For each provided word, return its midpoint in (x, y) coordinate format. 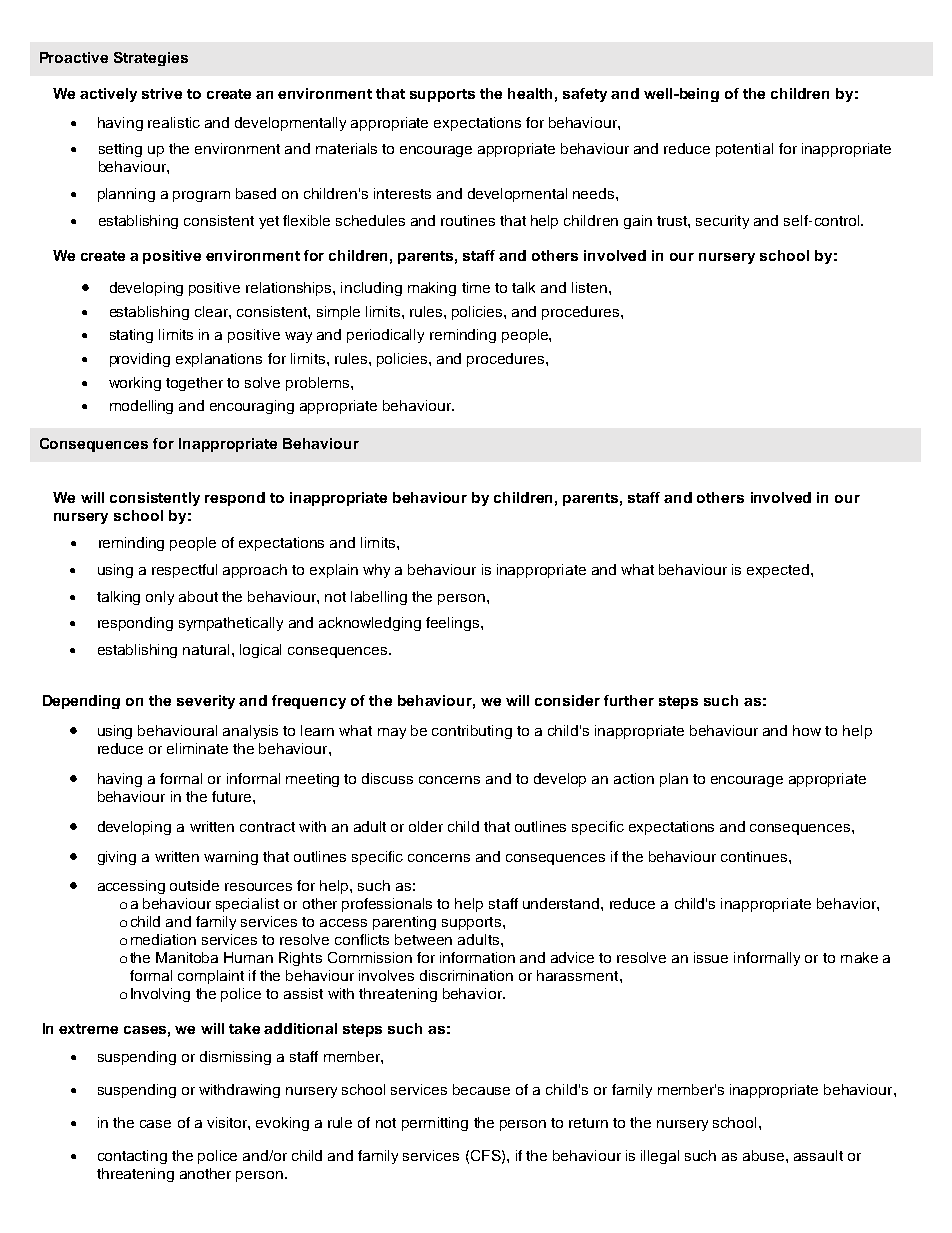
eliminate (197, 748)
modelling (141, 407)
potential (744, 150)
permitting (435, 1124)
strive (162, 93)
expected (779, 571)
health (530, 93)
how (807, 730)
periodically (385, 336)
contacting (132, 1157)
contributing (472, 732)
